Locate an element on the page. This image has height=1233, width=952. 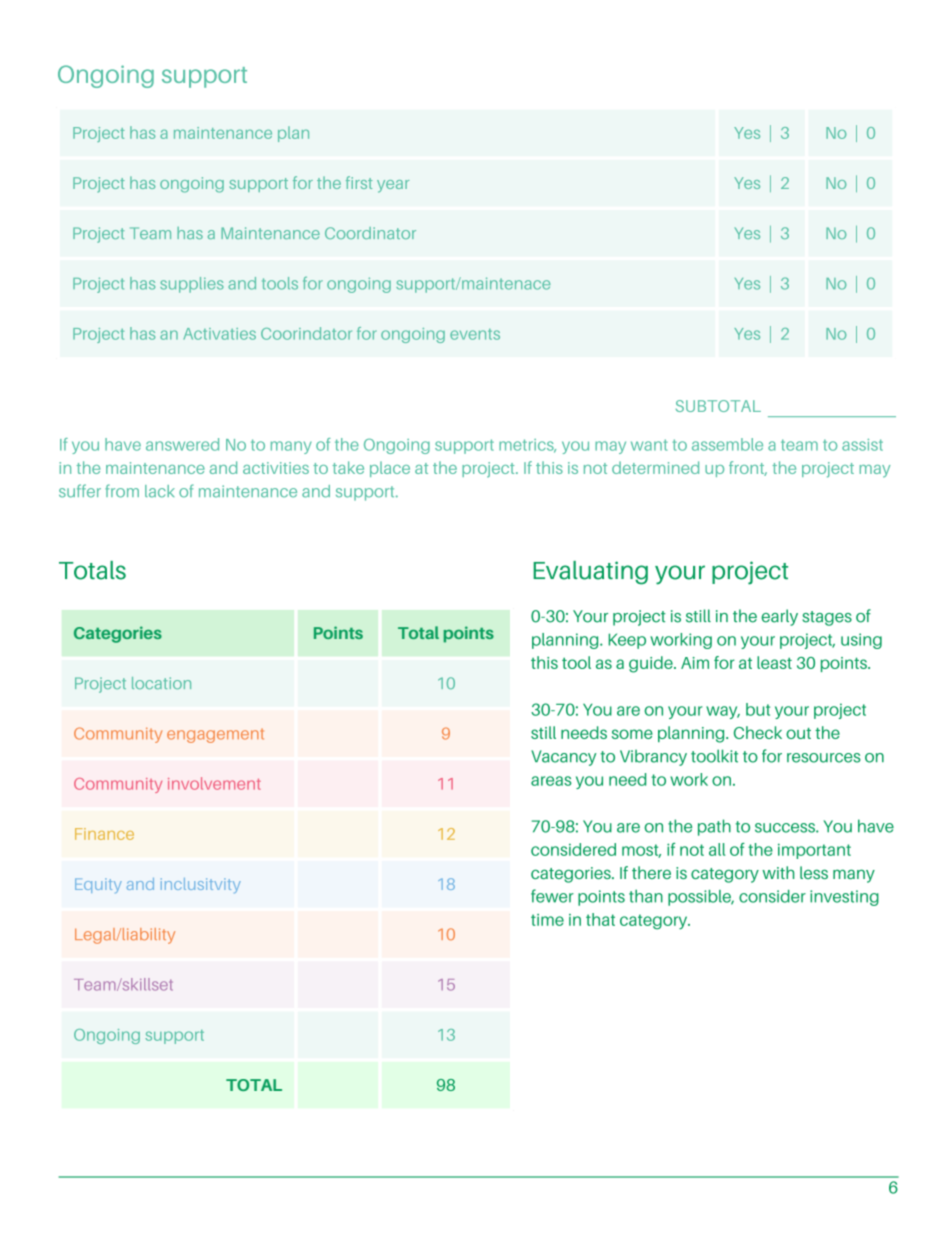
Evaluating is located at coordinates (590, 573).
